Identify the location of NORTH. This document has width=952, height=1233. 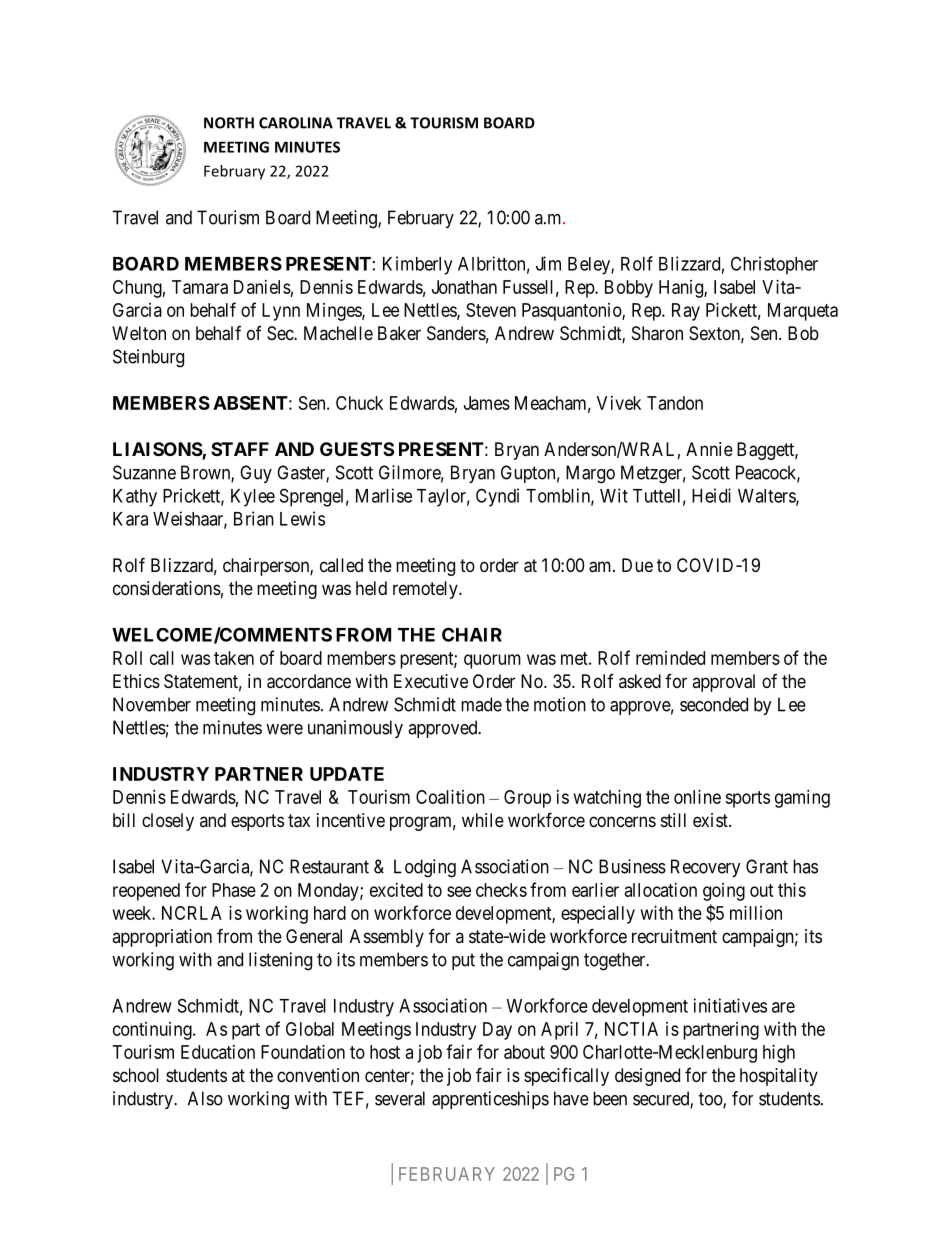
(229, 123).
